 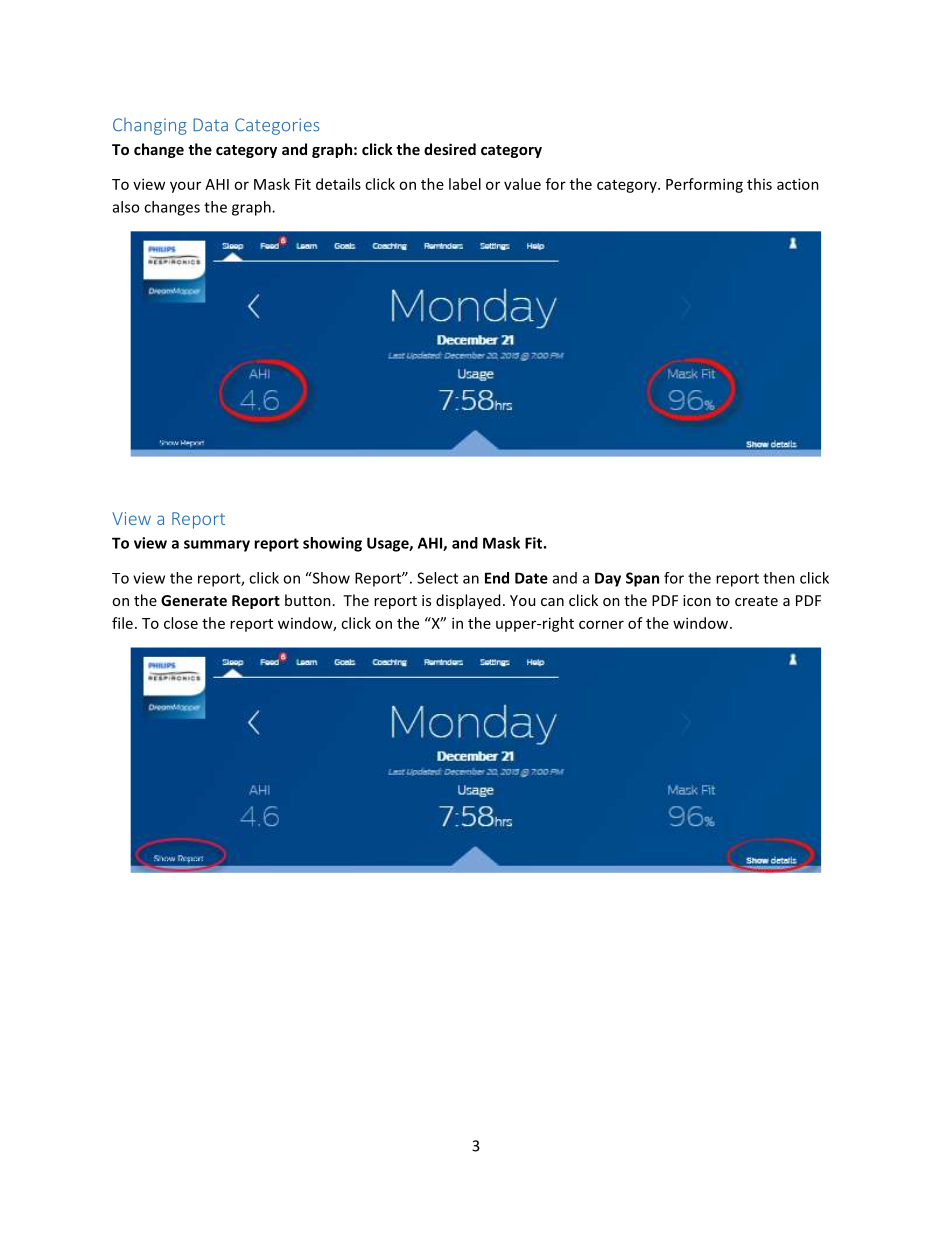 What do you see at coordinates (217, 546) in the screenshot?
I see `summary` at bounding box center [217, 546].
